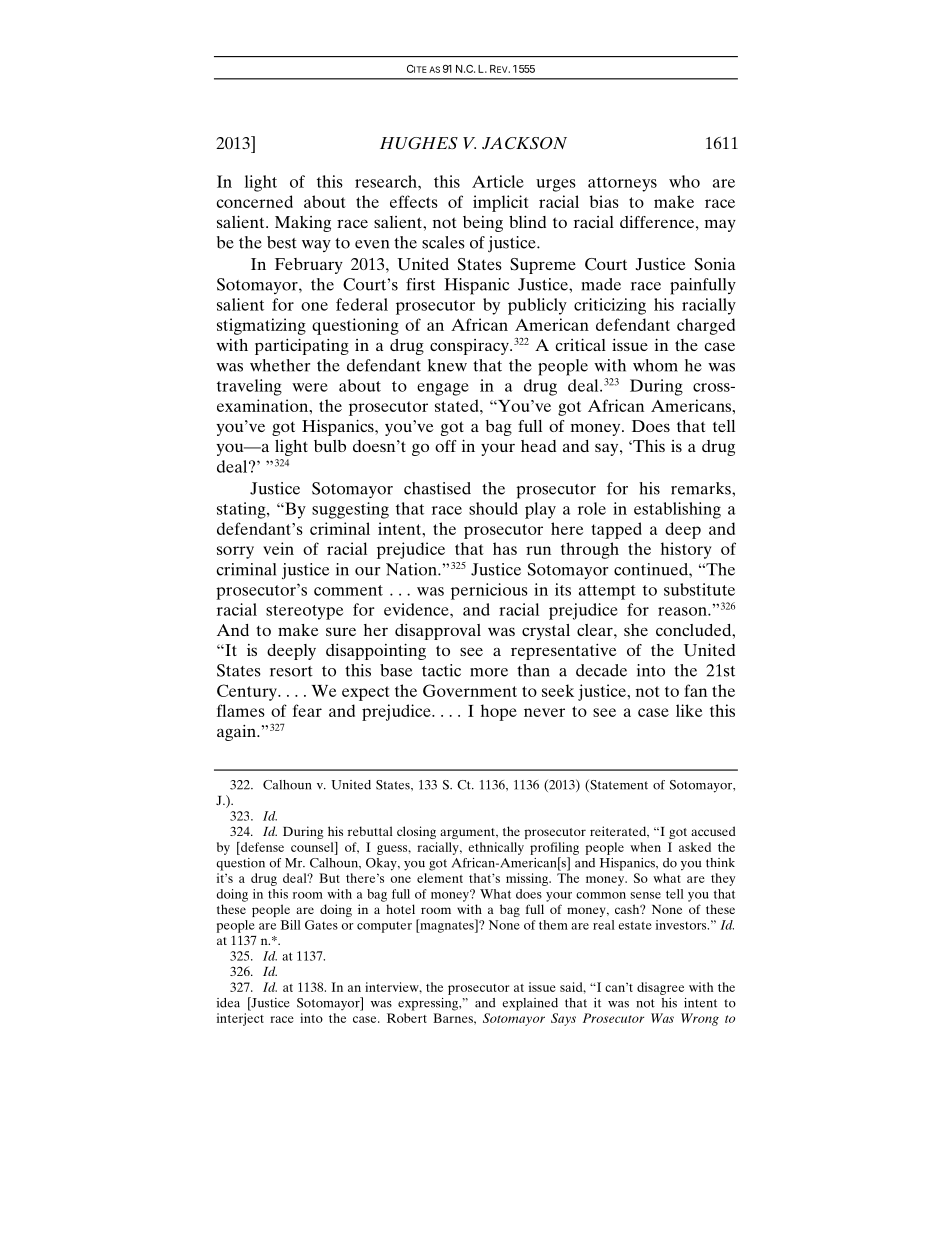 This page has height=1233, width=952. I want to click on like, so click(689, 710).
